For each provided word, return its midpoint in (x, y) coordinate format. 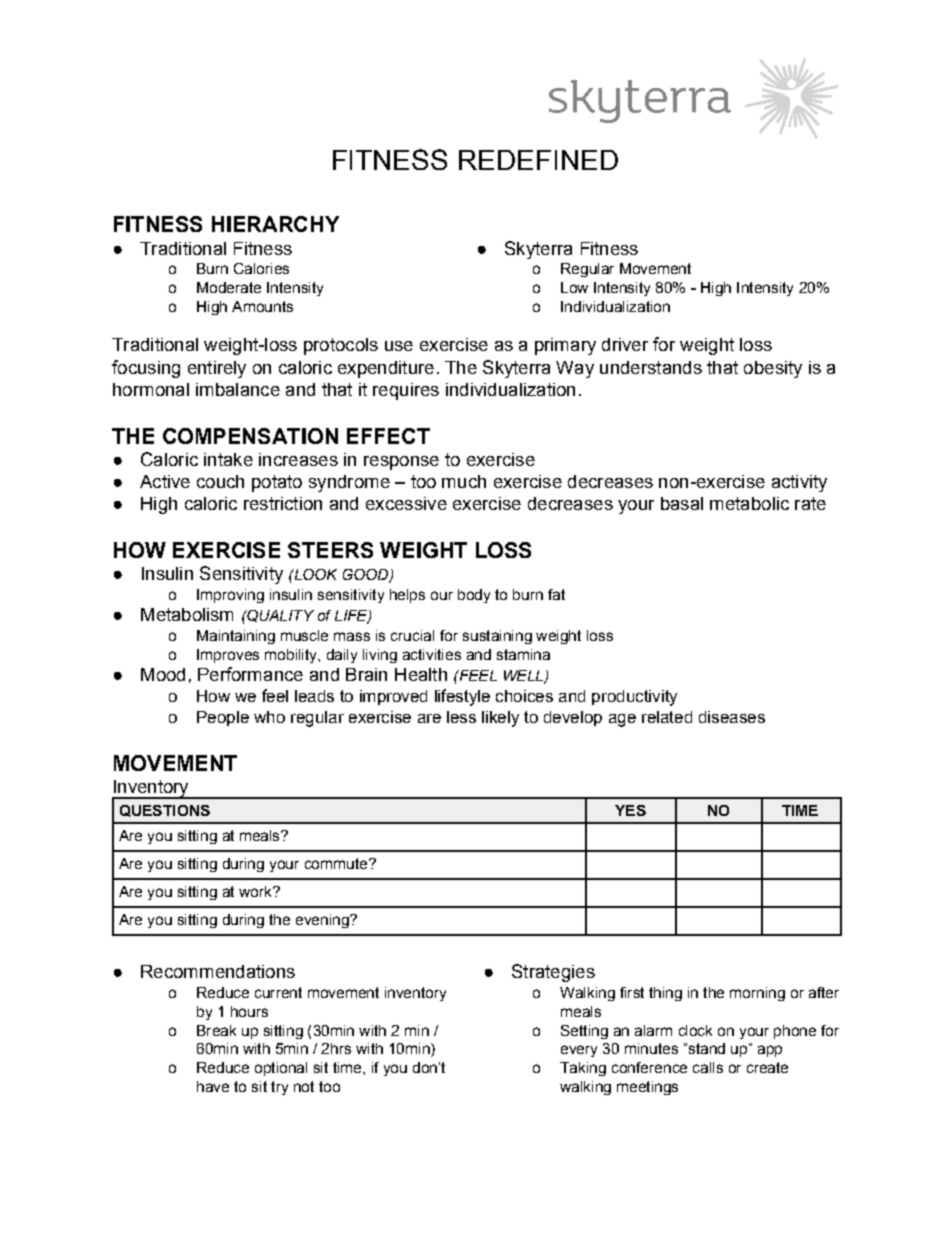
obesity (773, 369)
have (213, 1086)
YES (630, 810)
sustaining (497, 637)
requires (406, 391)
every (579, 1051)
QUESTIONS (165, 811)
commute (336, 863)
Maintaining (236, 637)
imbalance (238, 389)
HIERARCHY (275, 224)
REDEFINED (538, 160)
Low (574, 287)
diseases (732, 717)
